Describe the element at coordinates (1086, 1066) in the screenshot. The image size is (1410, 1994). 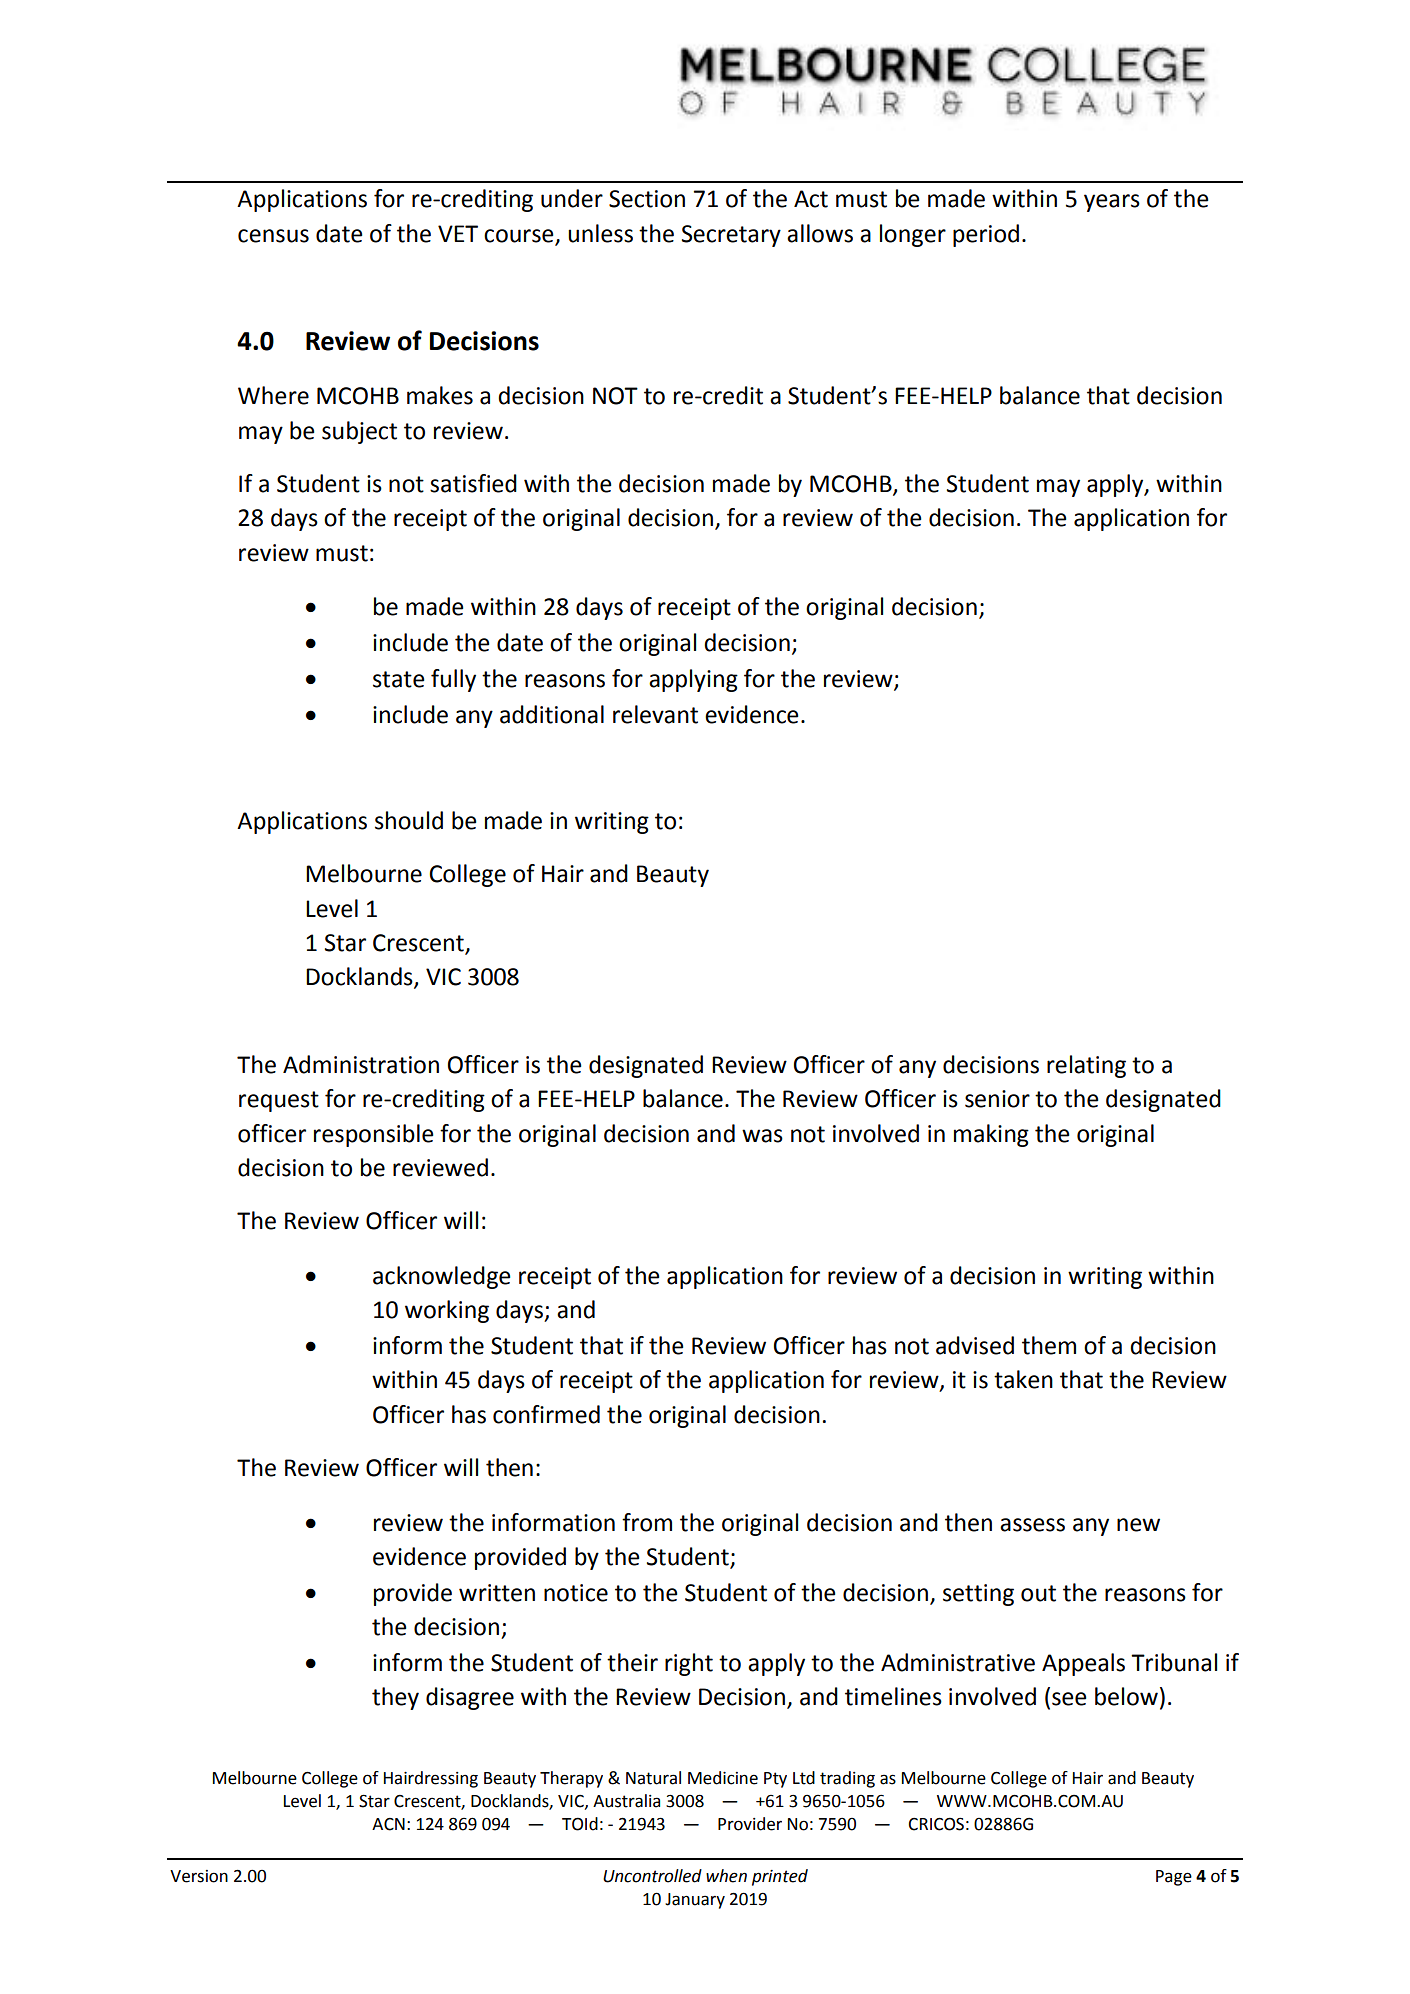
I see `relating` at that location.
